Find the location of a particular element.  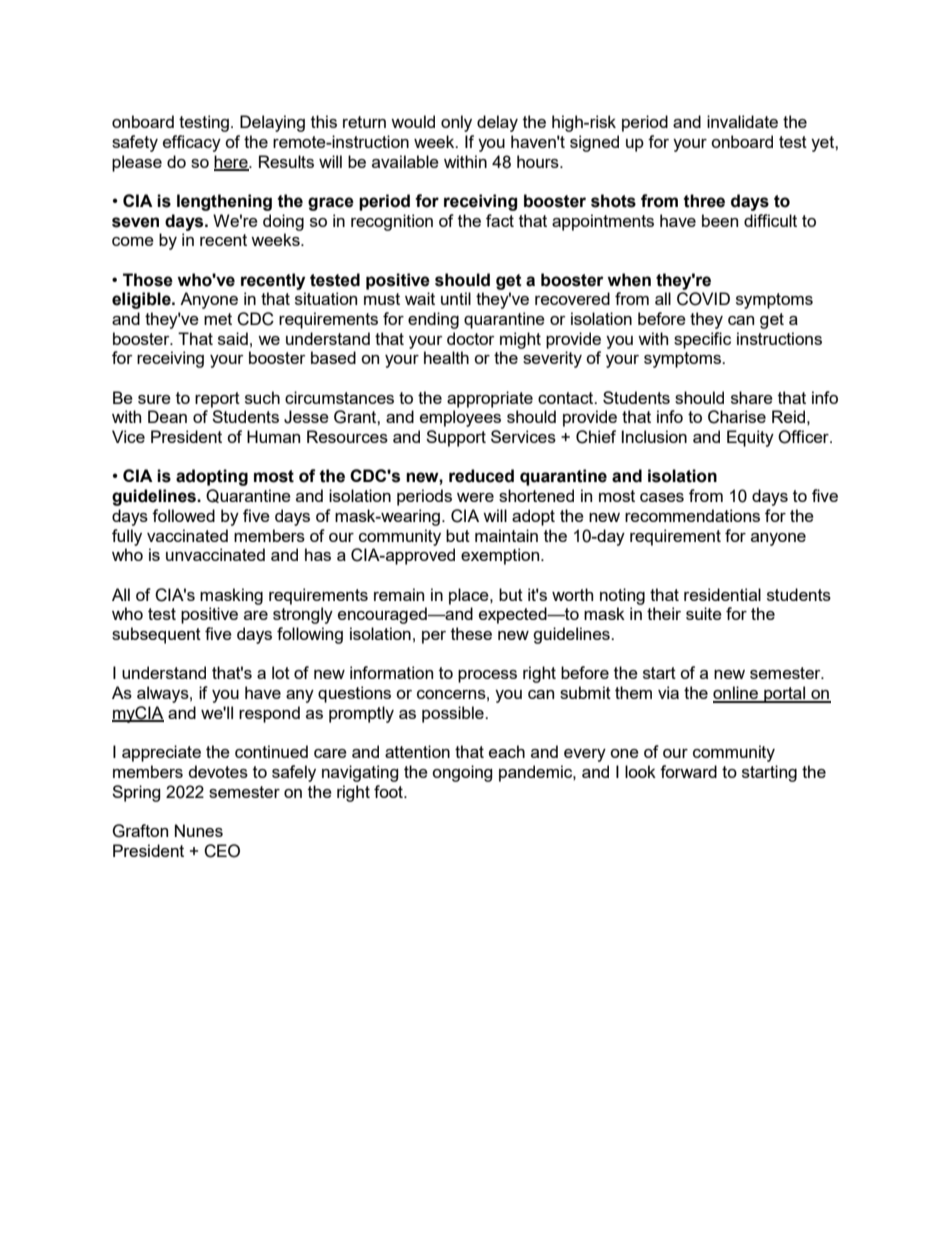

online is located at coordinates (736, 694).
